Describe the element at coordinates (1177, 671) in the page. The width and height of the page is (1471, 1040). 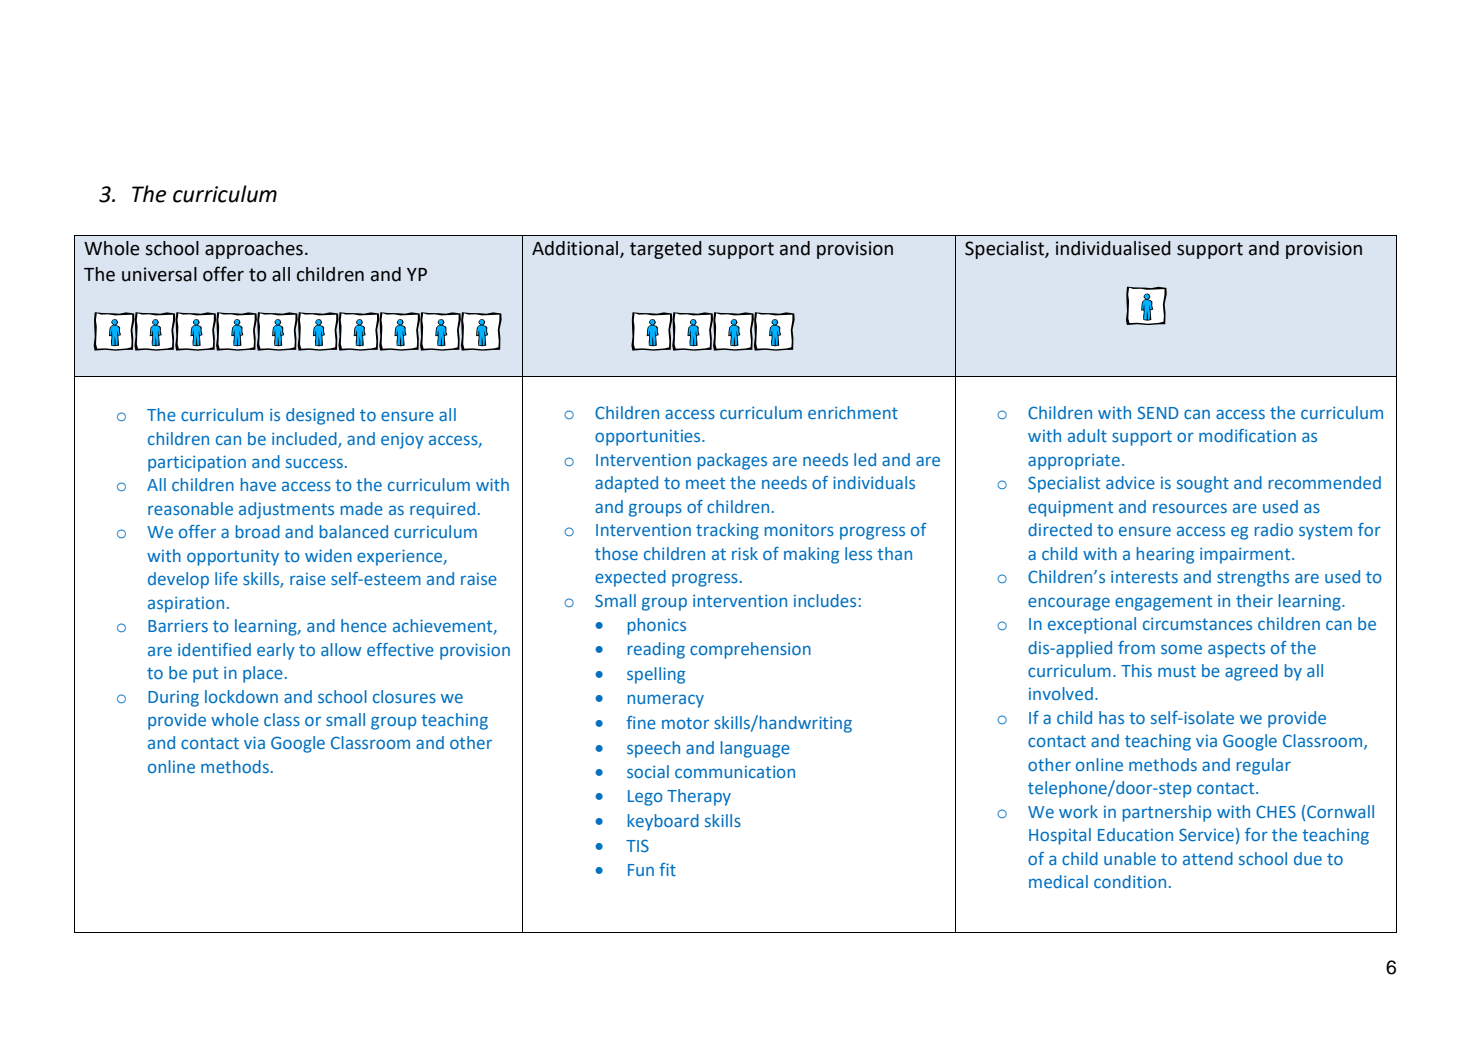
I see `must` at that location.
